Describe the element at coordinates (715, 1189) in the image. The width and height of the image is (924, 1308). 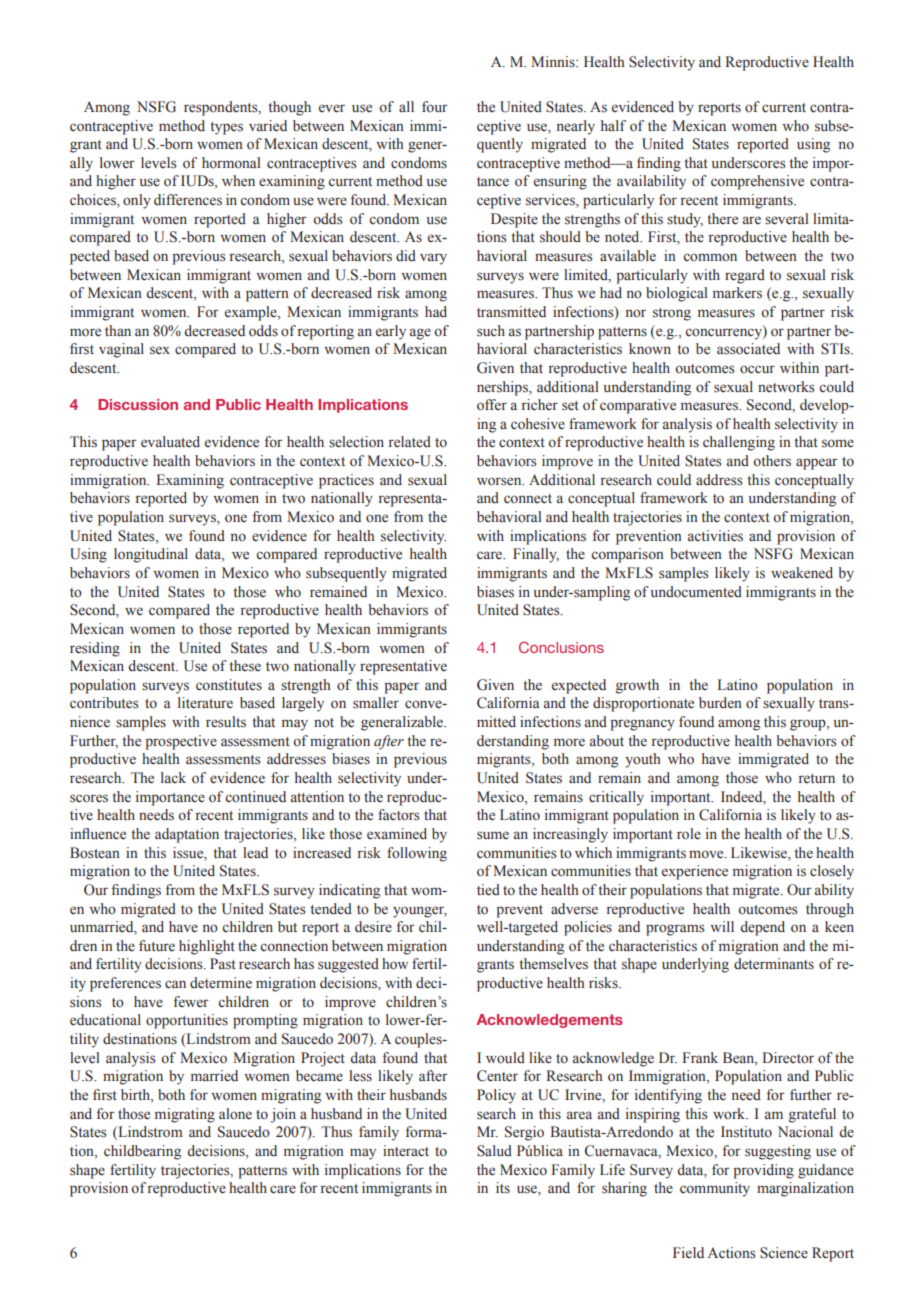
I see `community` at that location.
